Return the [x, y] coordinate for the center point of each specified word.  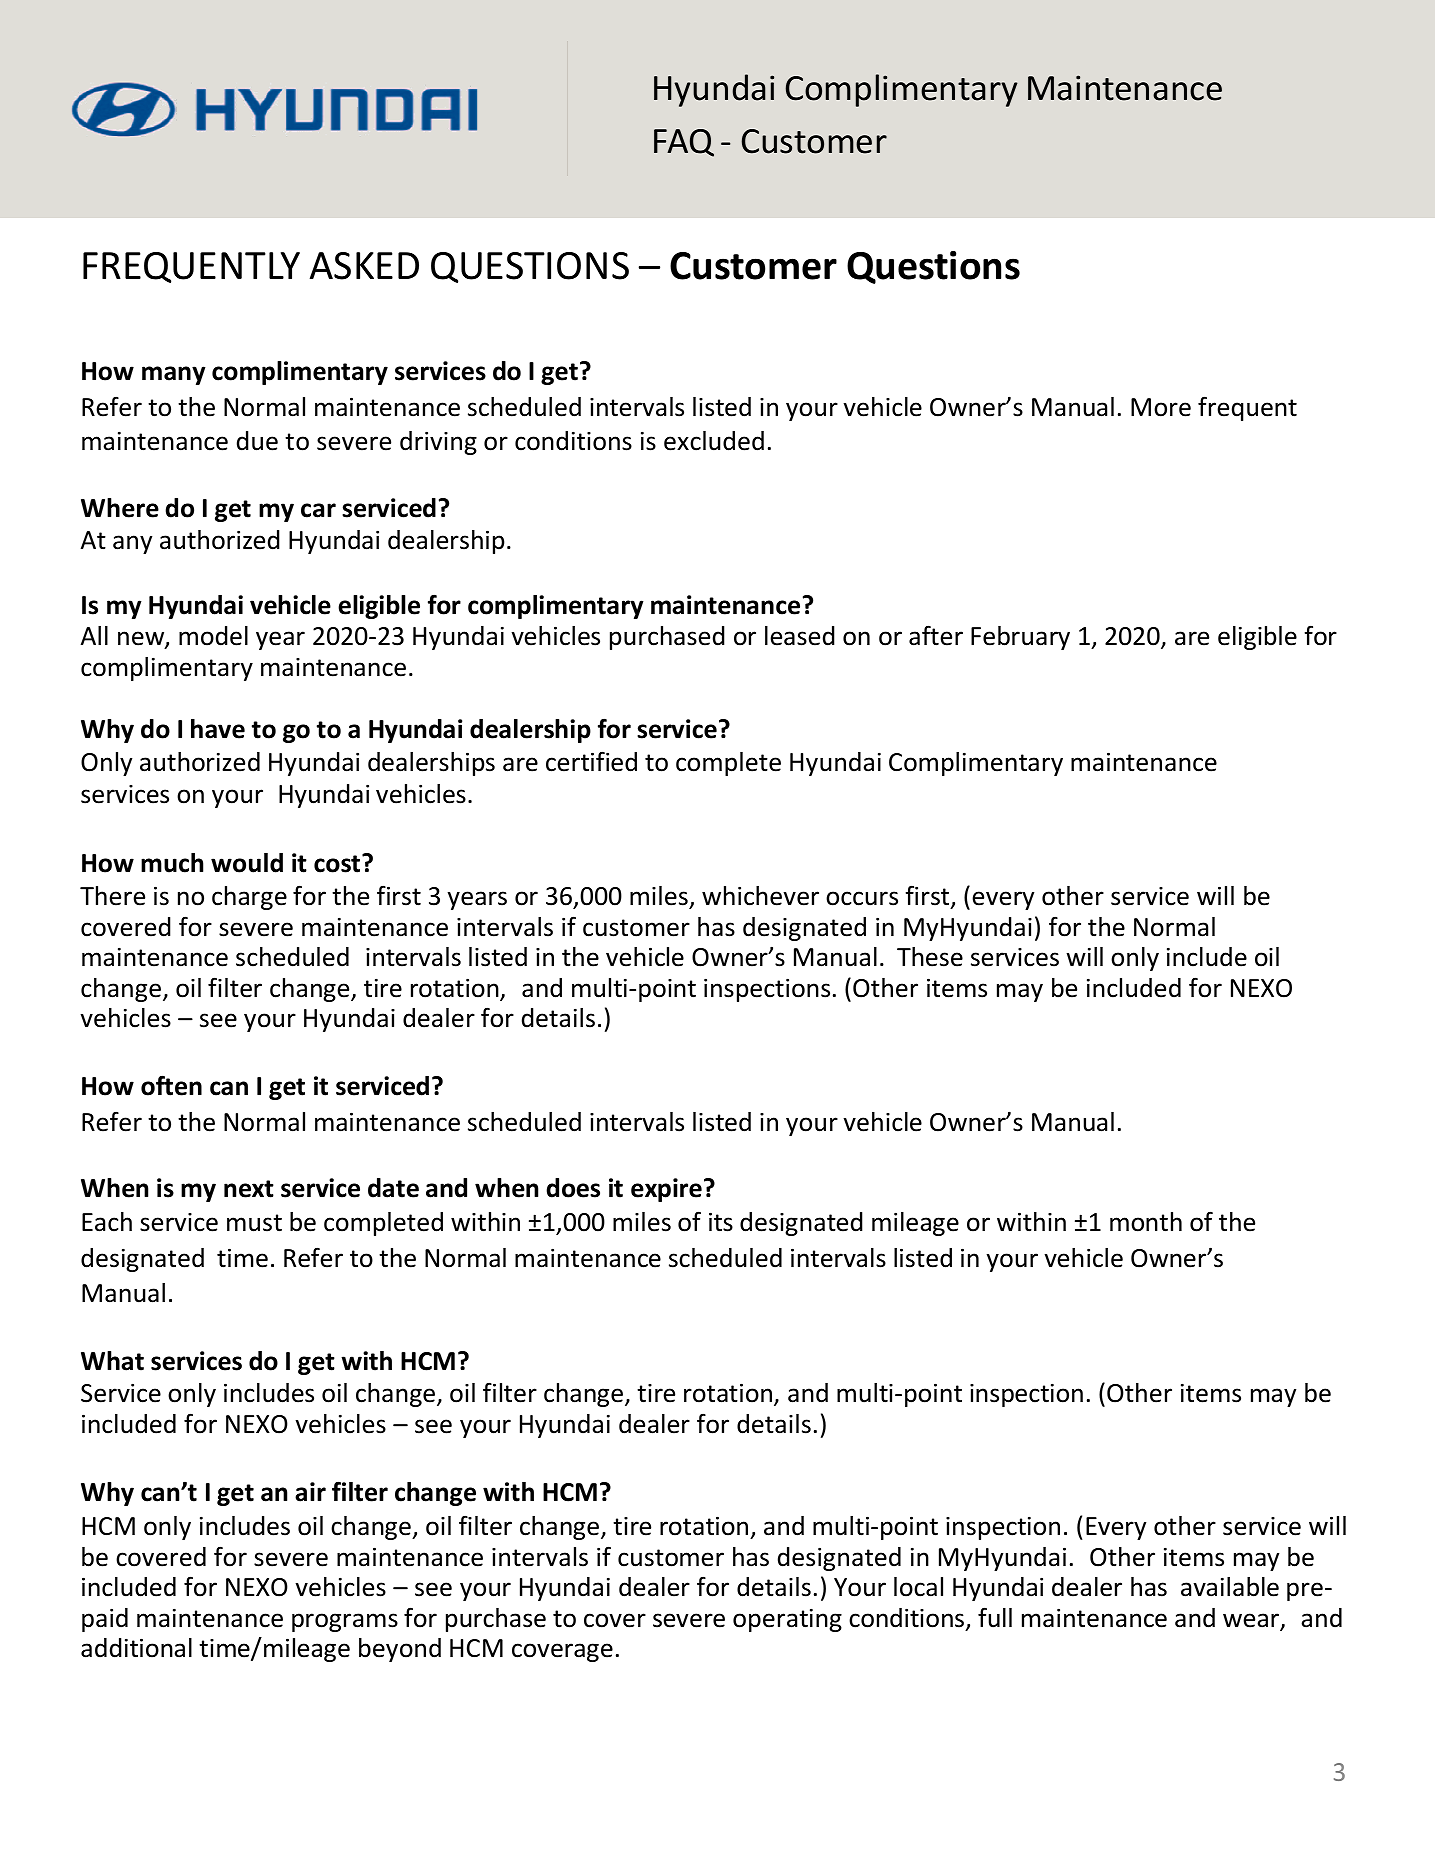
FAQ [684, 143]
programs [345, 1622]
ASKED [364, 266]
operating [787, 1620]
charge [249, 898]
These [930, 957]
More [1161, 407]
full [995, 1617]
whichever [760, 896]
